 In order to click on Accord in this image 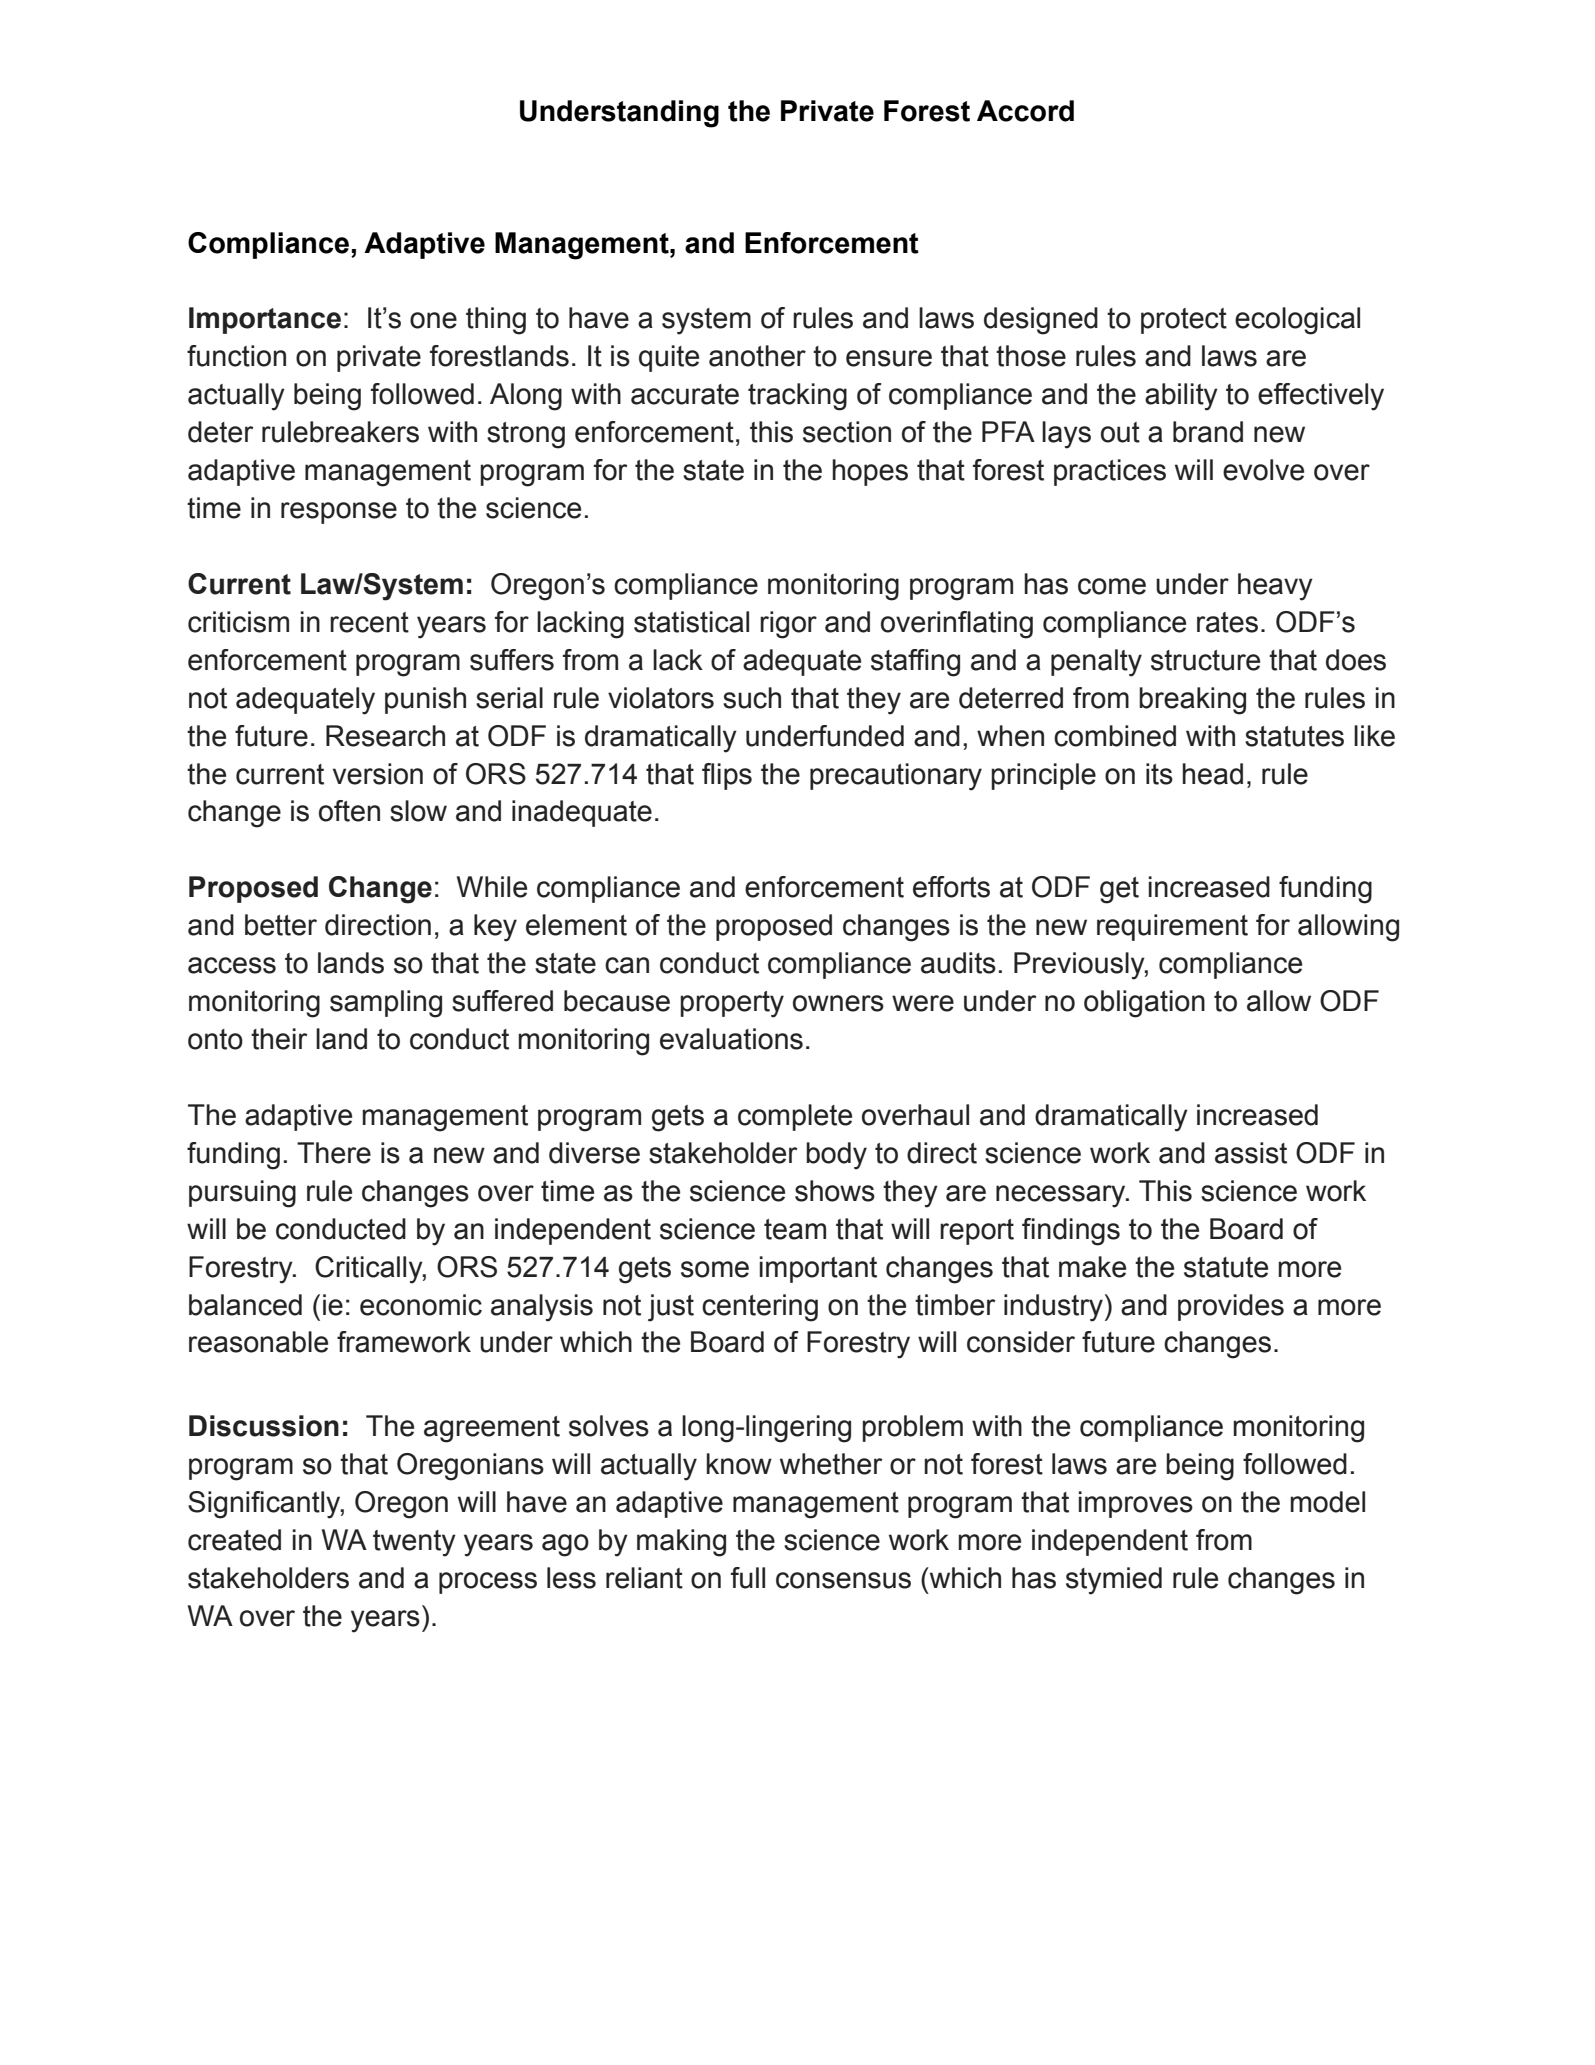, I will do `click(1025, 111)`.
